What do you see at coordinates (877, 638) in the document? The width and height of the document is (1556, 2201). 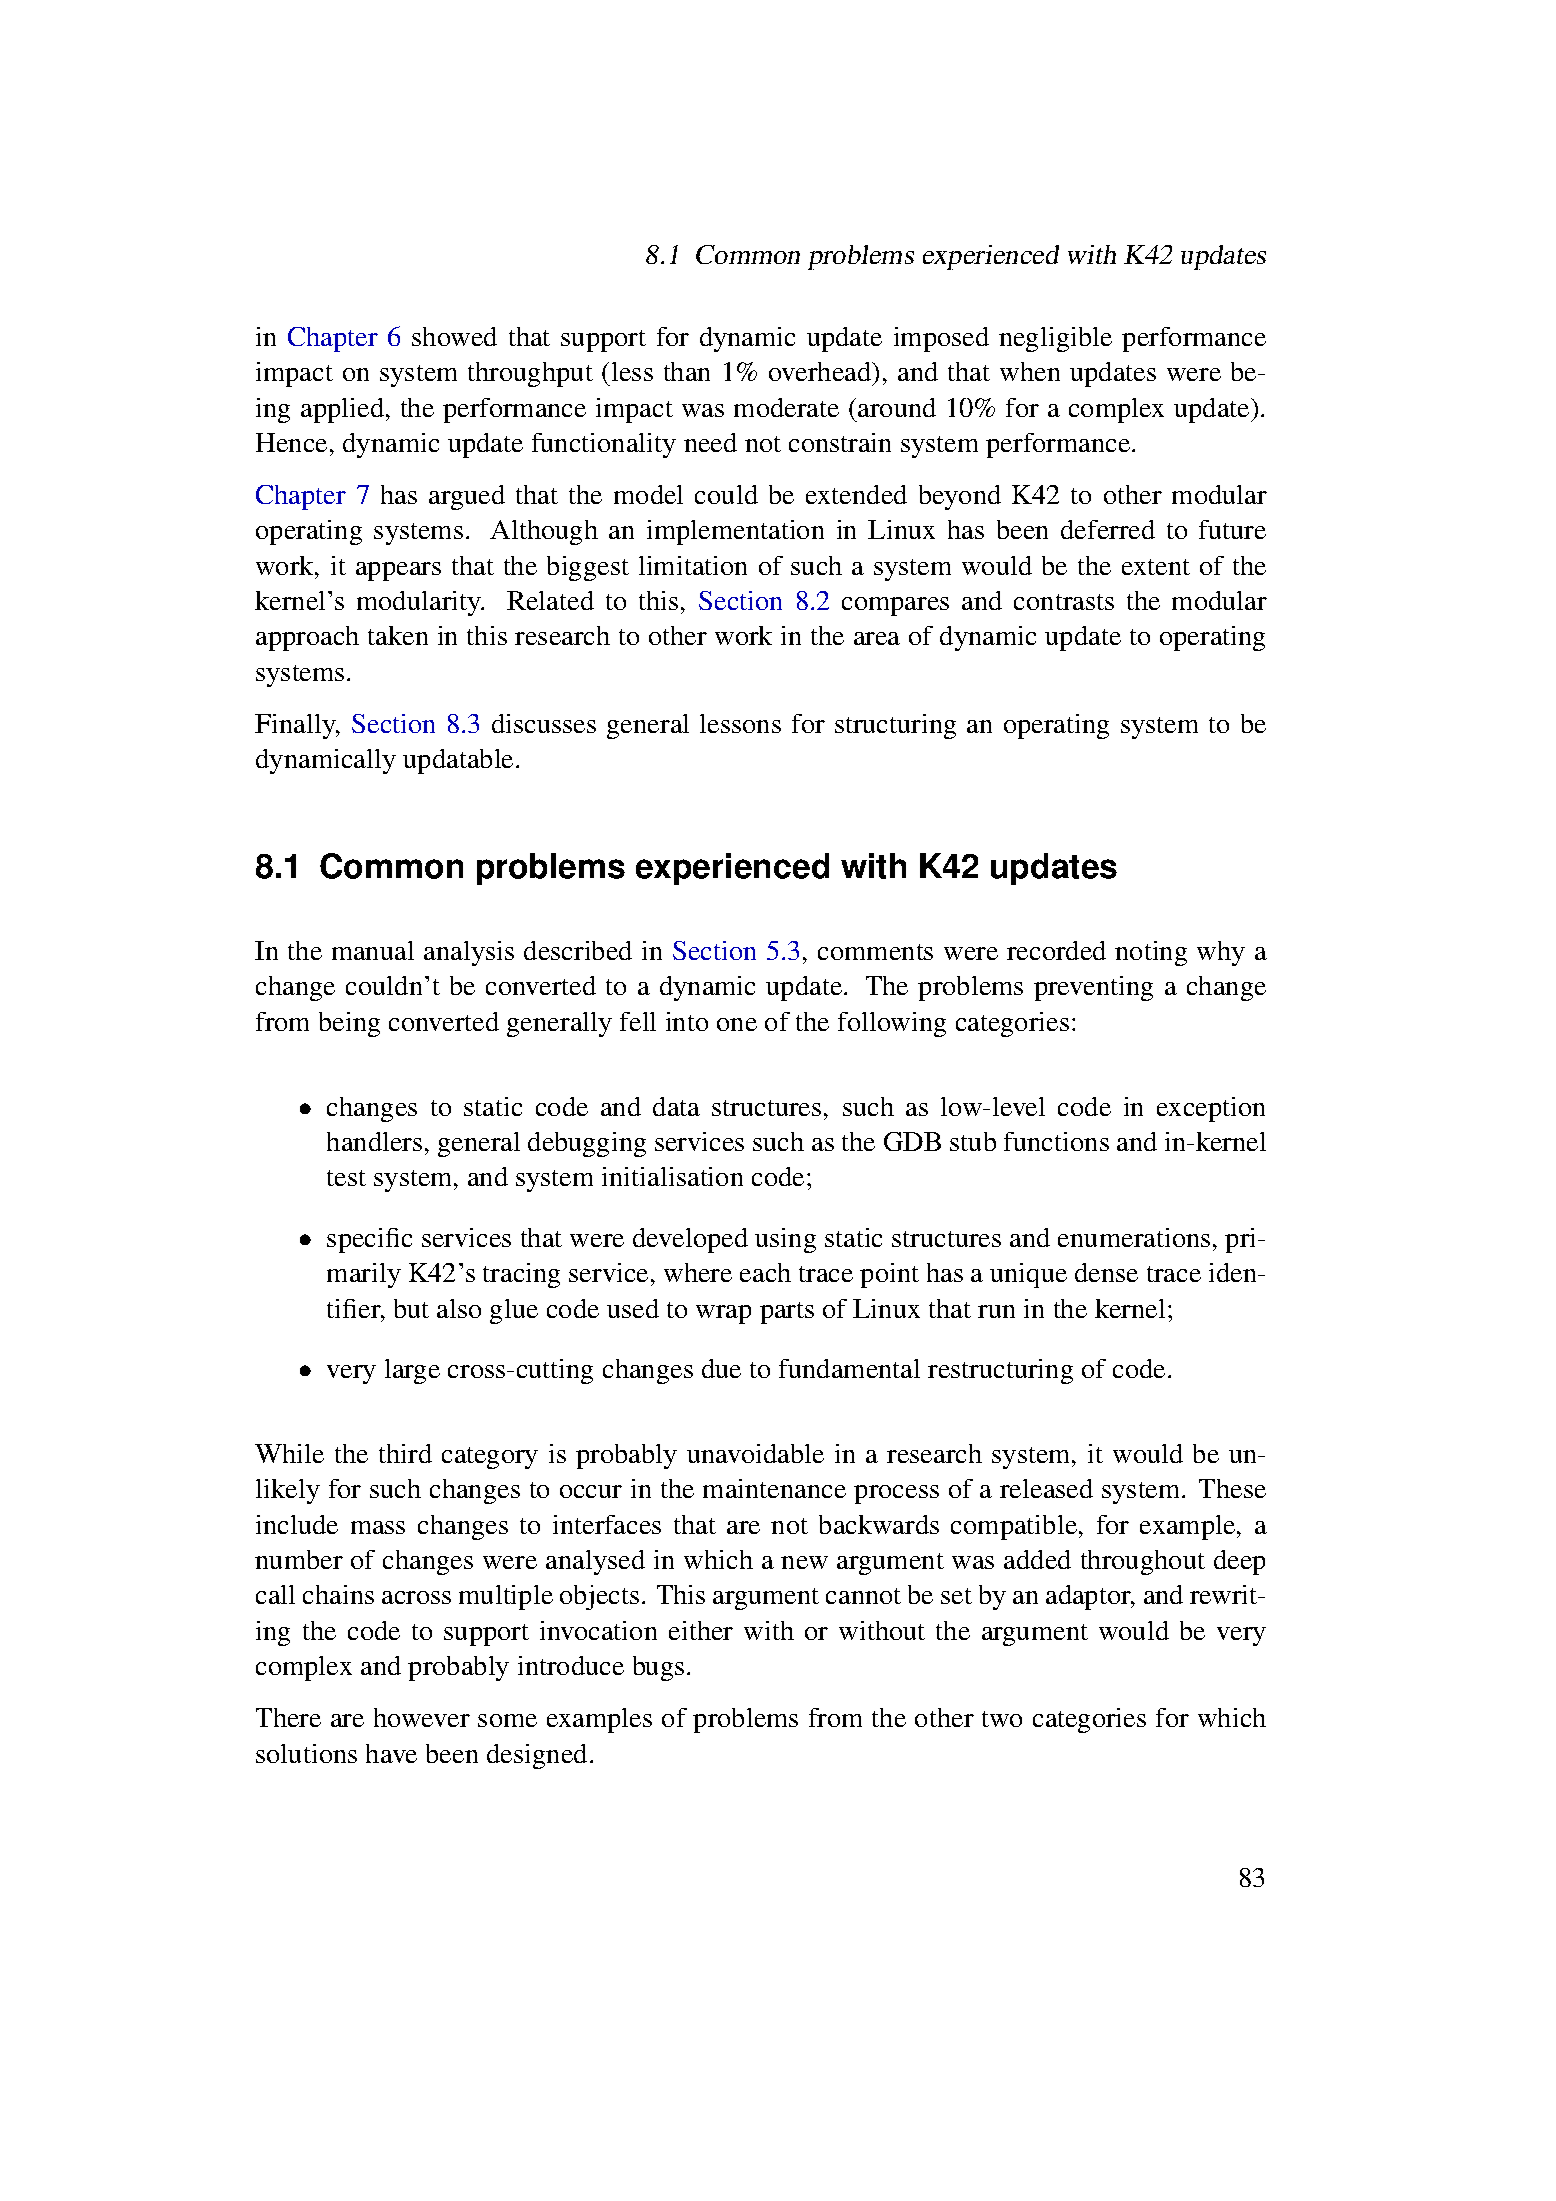 I see `area` at bounding box center [877, 638].
